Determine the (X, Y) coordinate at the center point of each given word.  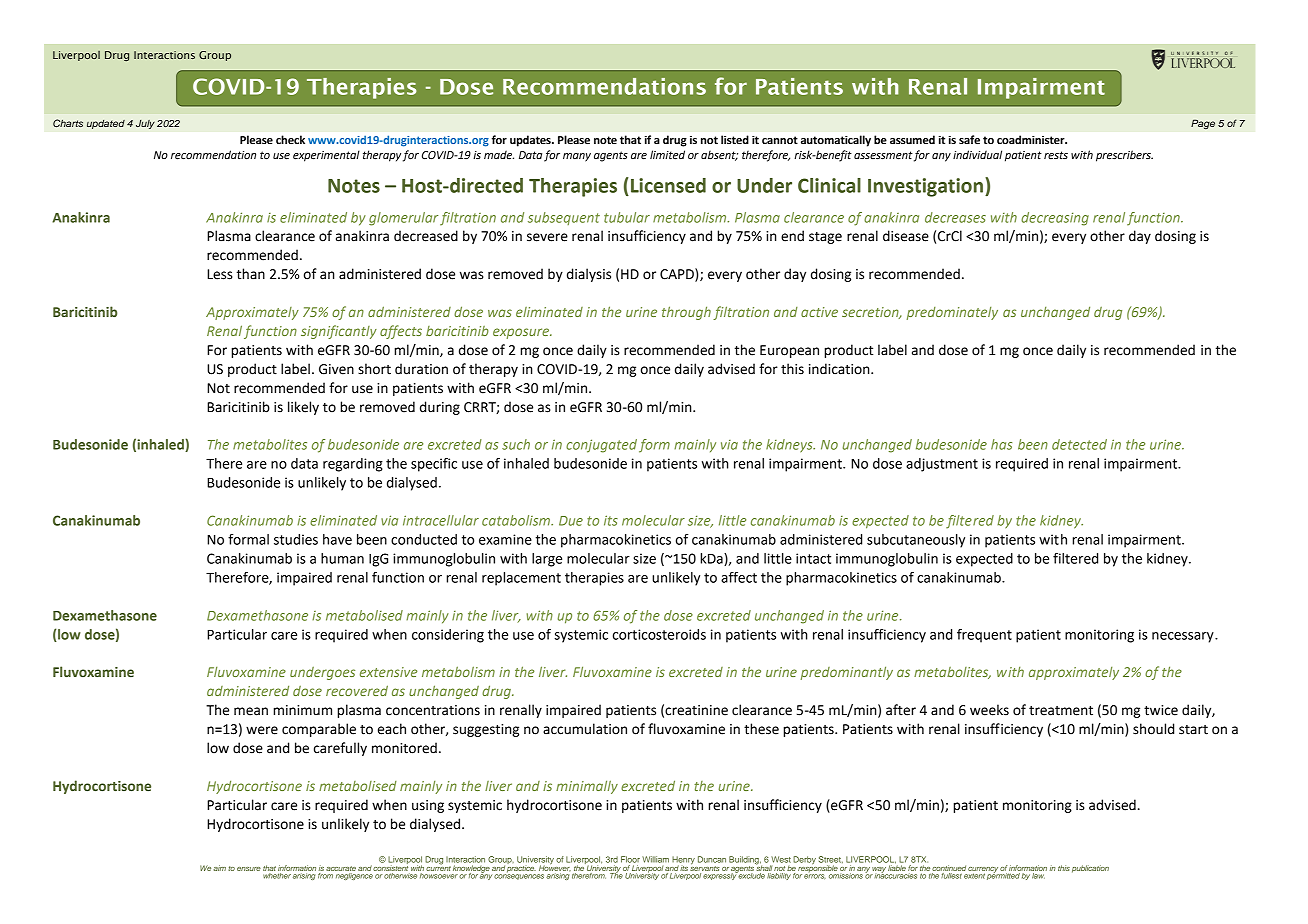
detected (1079, 444)
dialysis (589, 275)
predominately (952, 313)
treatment (1061, 711)
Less (220, 274)
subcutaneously (916, 541)
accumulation (585, 729)
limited (667, 154)
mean (251, 711)
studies (296, 539)
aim (219, 868)
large (547, 560)
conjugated (601, 446)
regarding (353, 465)
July (145, 124)
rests (1056, 155)
